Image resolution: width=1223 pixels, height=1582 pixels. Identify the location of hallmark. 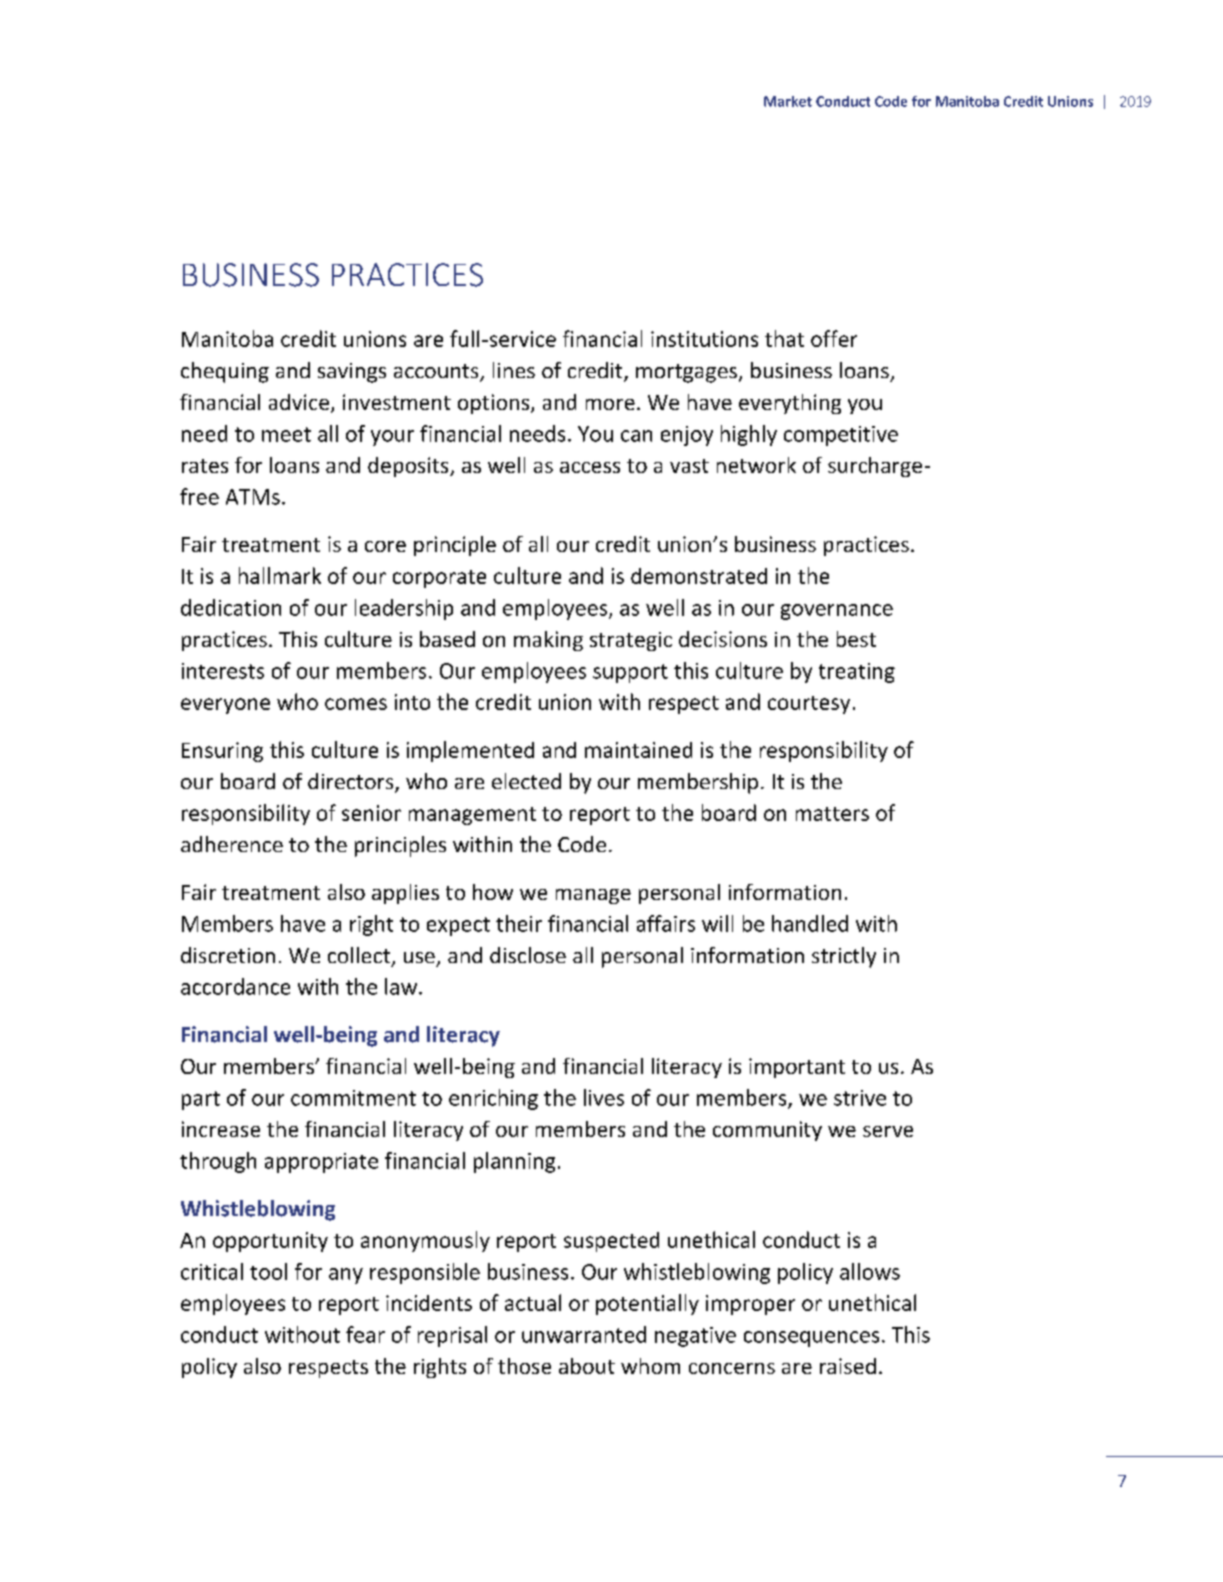
(280, 575).
